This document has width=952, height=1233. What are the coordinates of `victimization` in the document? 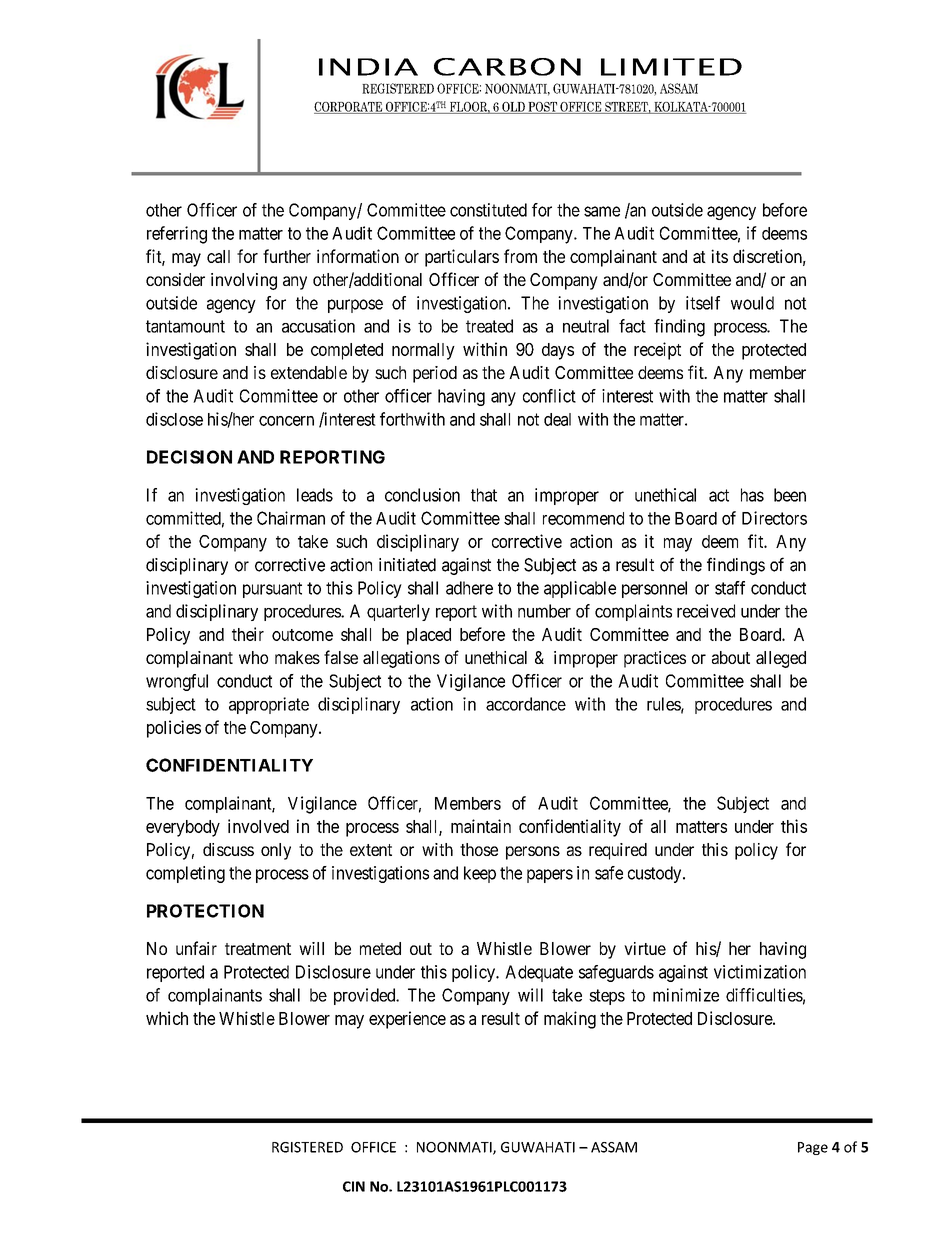 It's located at (760, 972).
